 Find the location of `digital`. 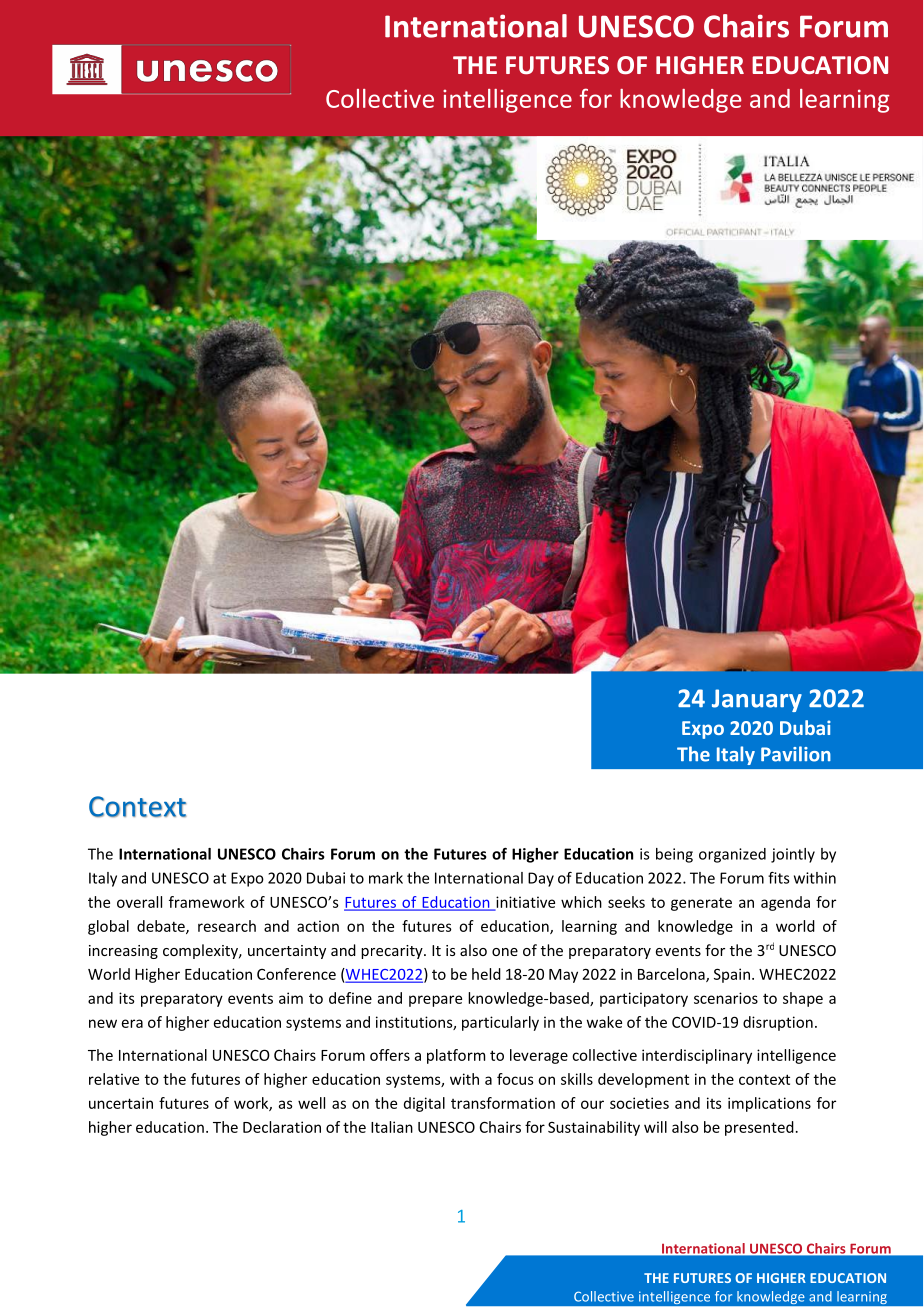

digital is located at coordinates (424, 1104).
